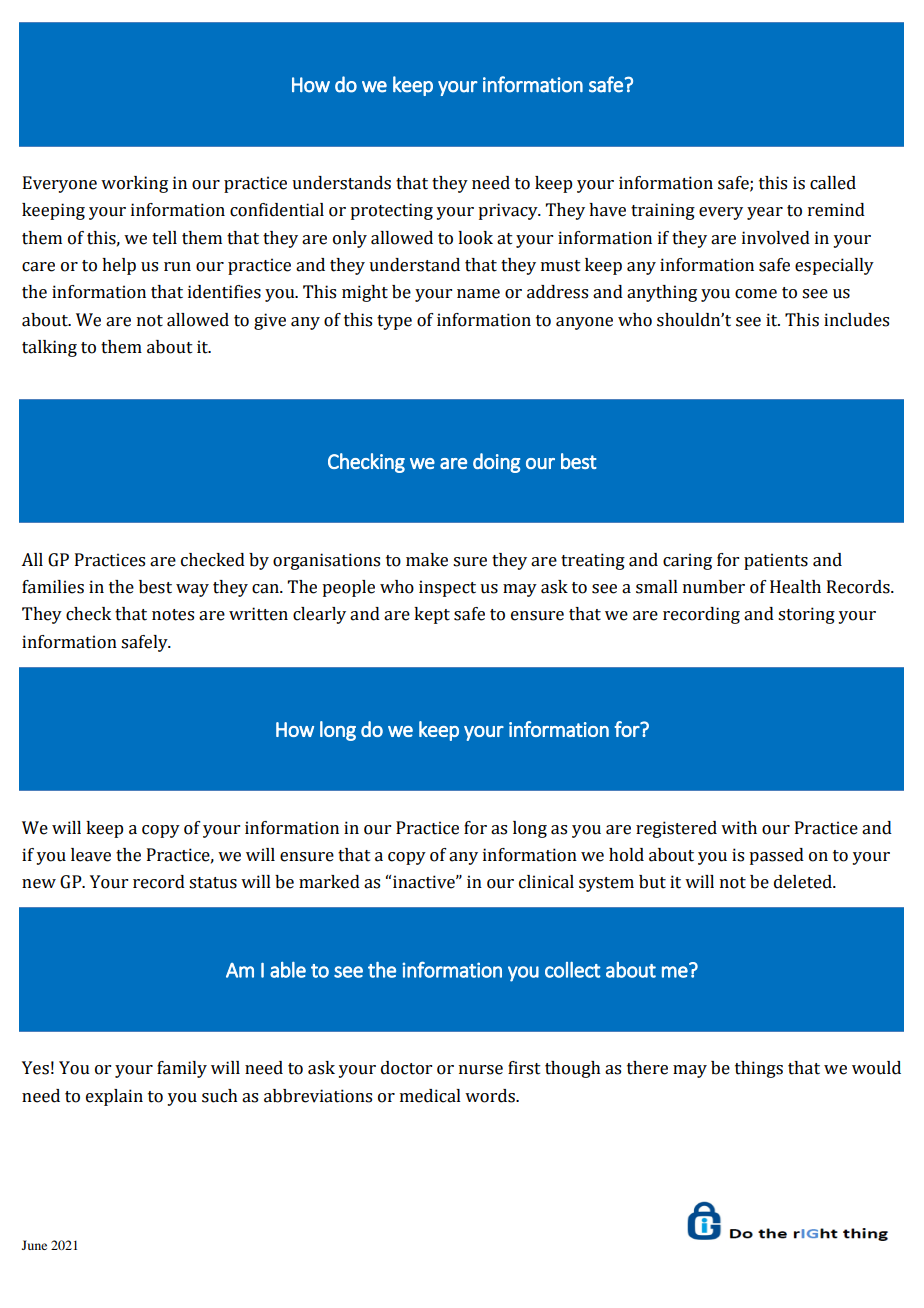  Describe the element at coordinates (804, 882) in the screenshot. I see `deleted` at that location.
